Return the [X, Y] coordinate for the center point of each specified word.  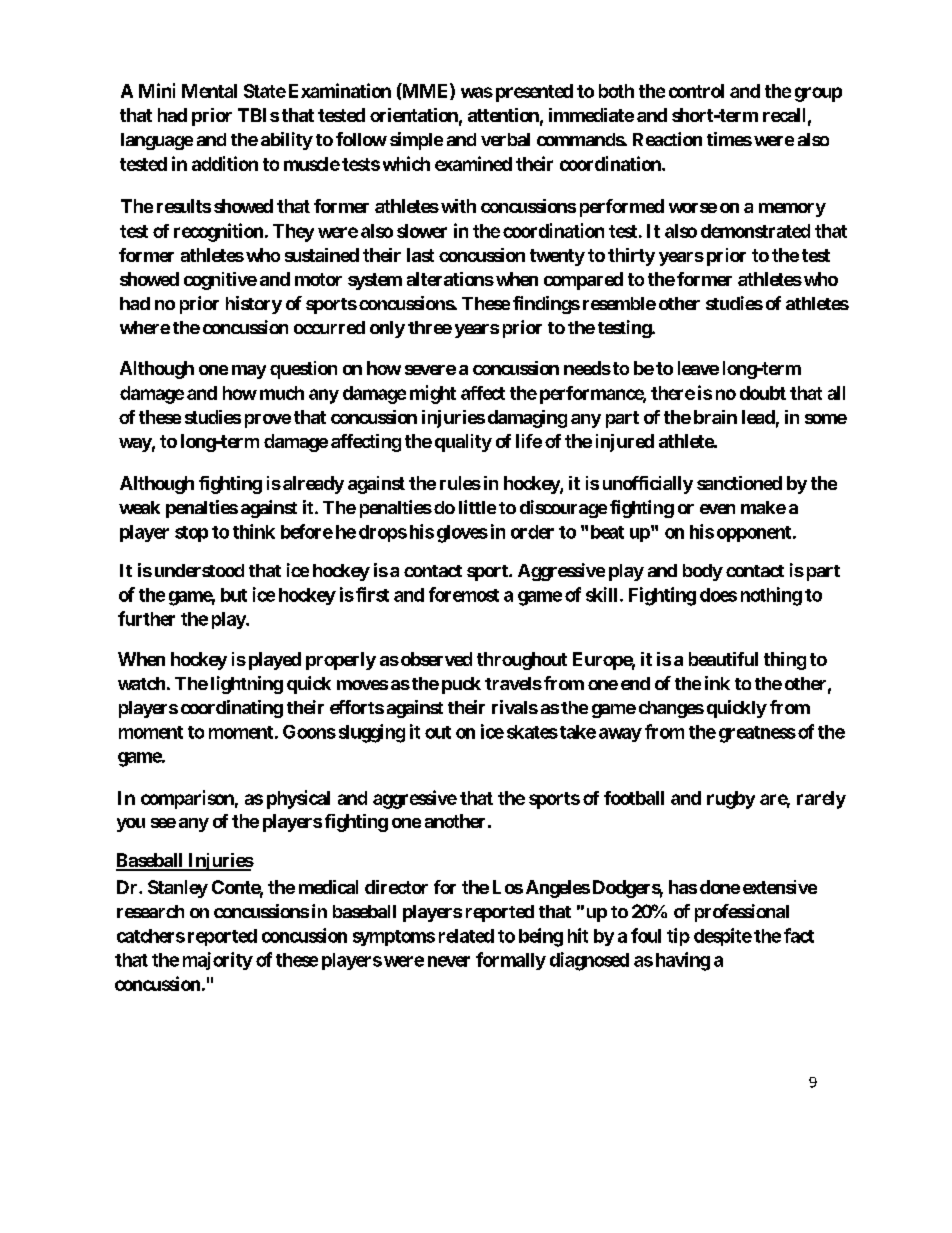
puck [461, 685]
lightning [247, 685]
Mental [209, 91]
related [466, 936]
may [249, 372]
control [696, 91]
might [433, 394]
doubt [763, 393]
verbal [505, 139]
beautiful [723, 659]
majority [218, 961]
